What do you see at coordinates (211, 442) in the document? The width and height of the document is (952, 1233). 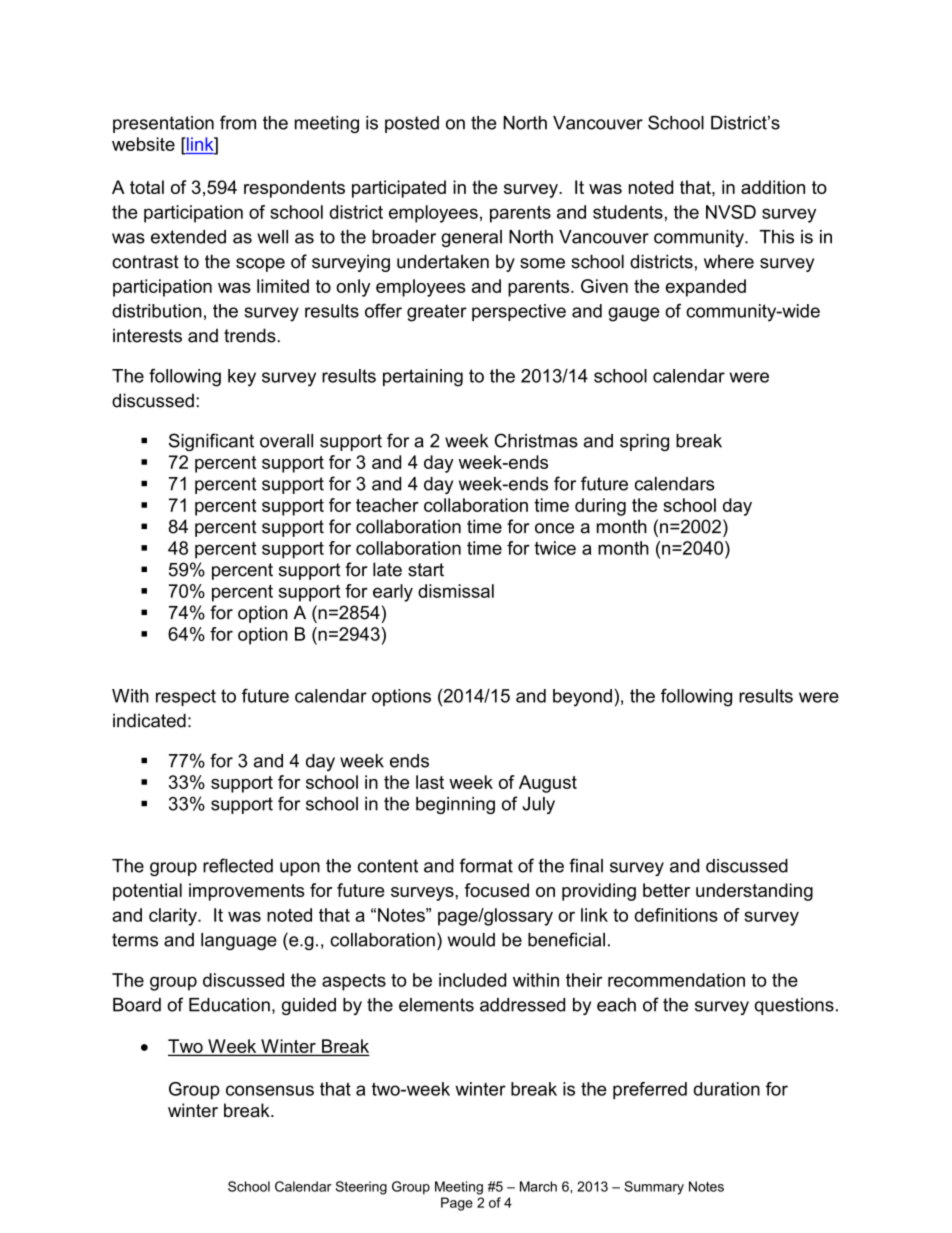 I see `Significant` at bounding box center [211, 442].
